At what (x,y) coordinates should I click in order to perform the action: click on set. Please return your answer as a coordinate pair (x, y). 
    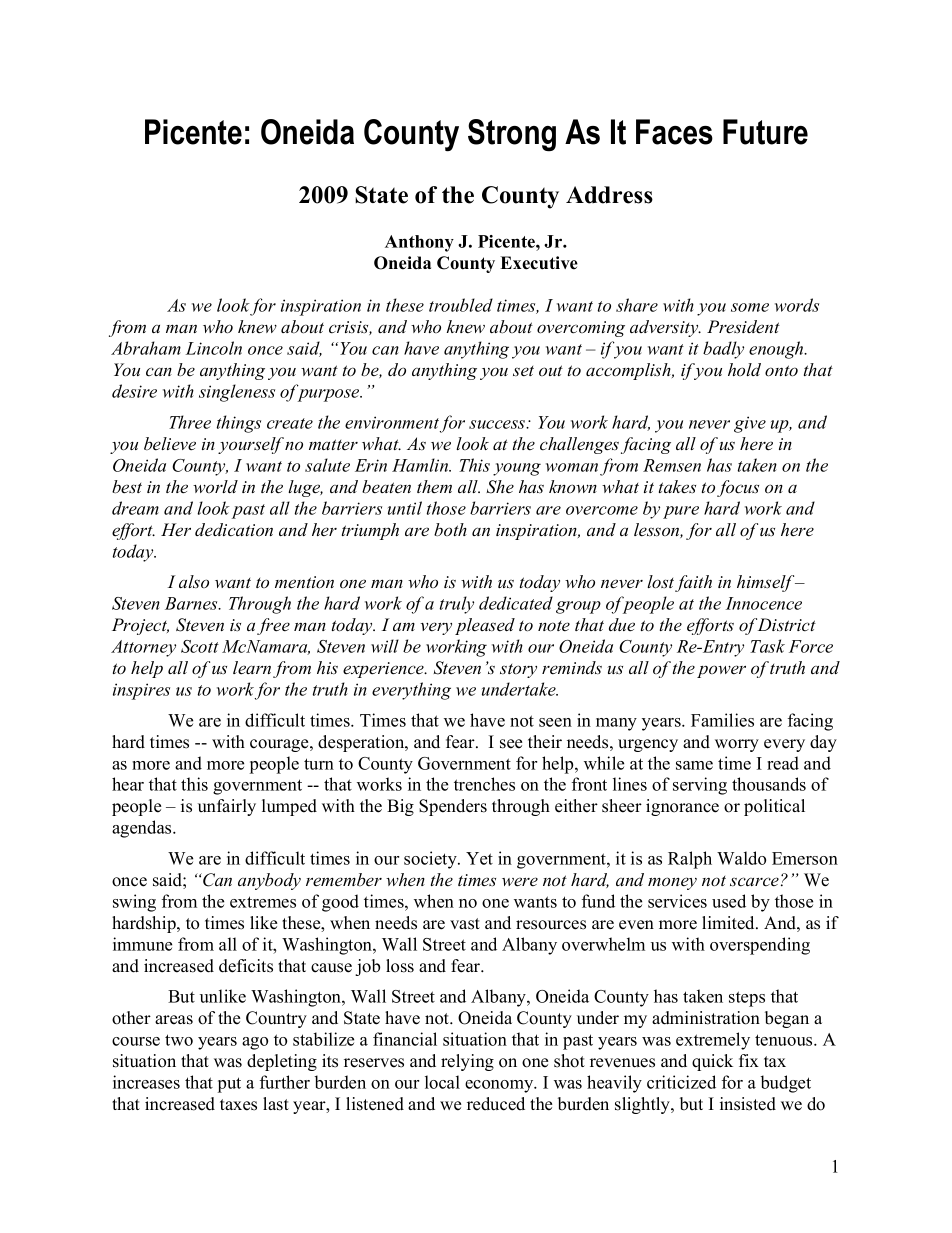
    Looking at the image, I should click on (523, 371).
